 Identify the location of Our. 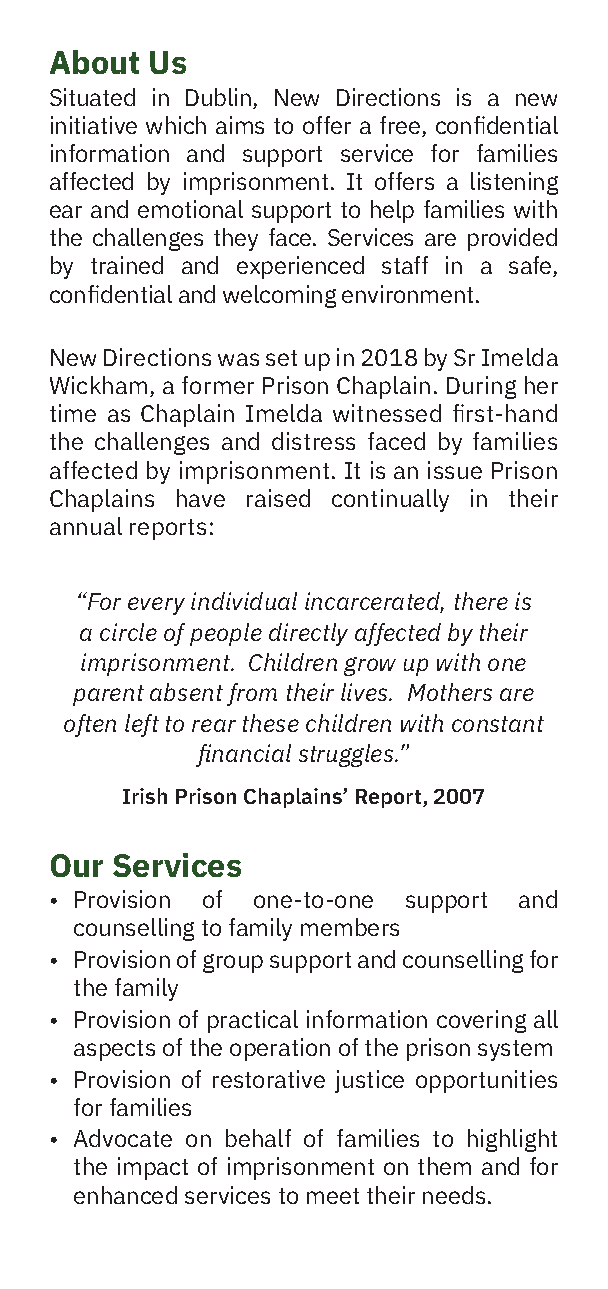
(77, 865).
